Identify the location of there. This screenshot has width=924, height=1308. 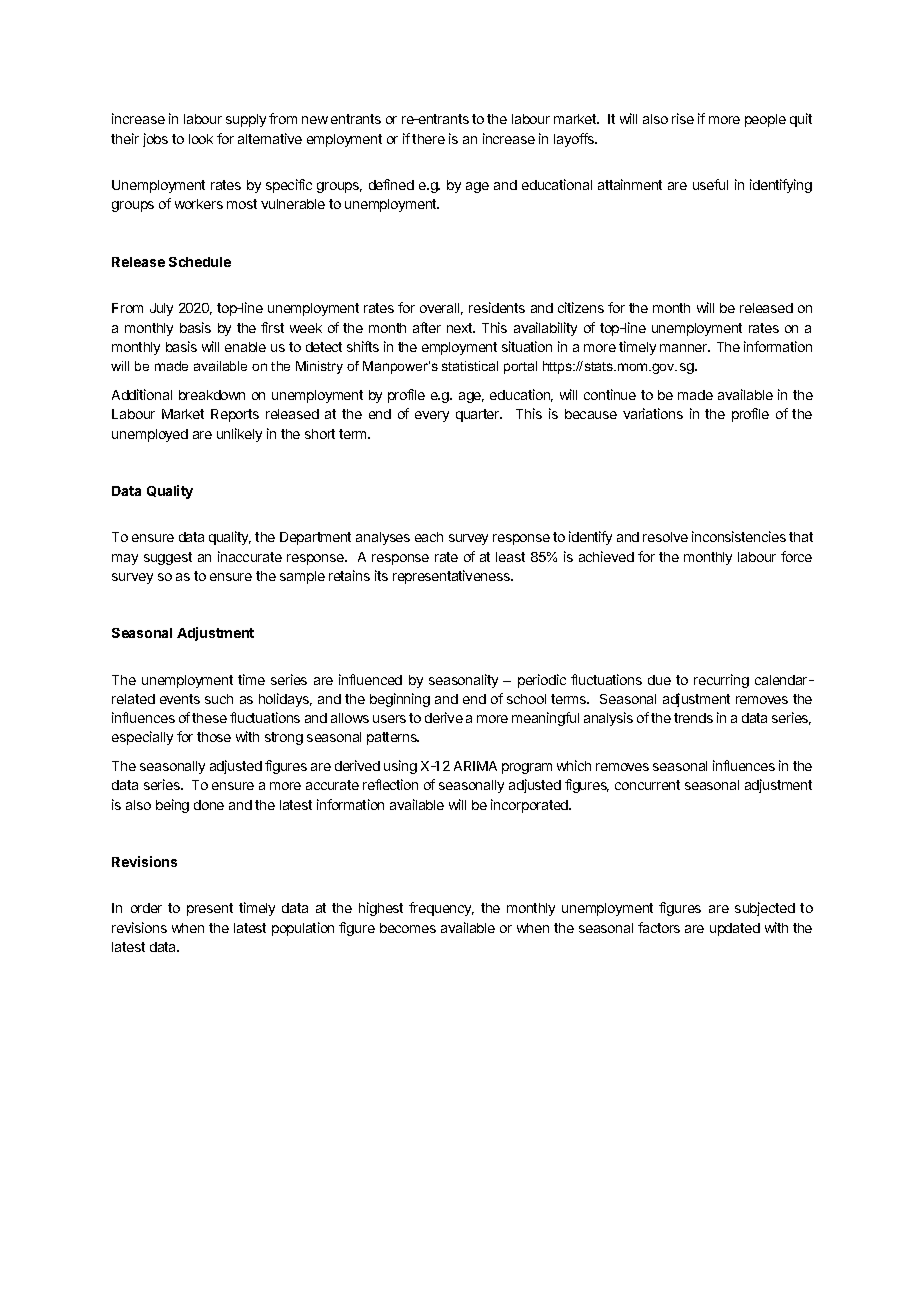
(428, 139).
